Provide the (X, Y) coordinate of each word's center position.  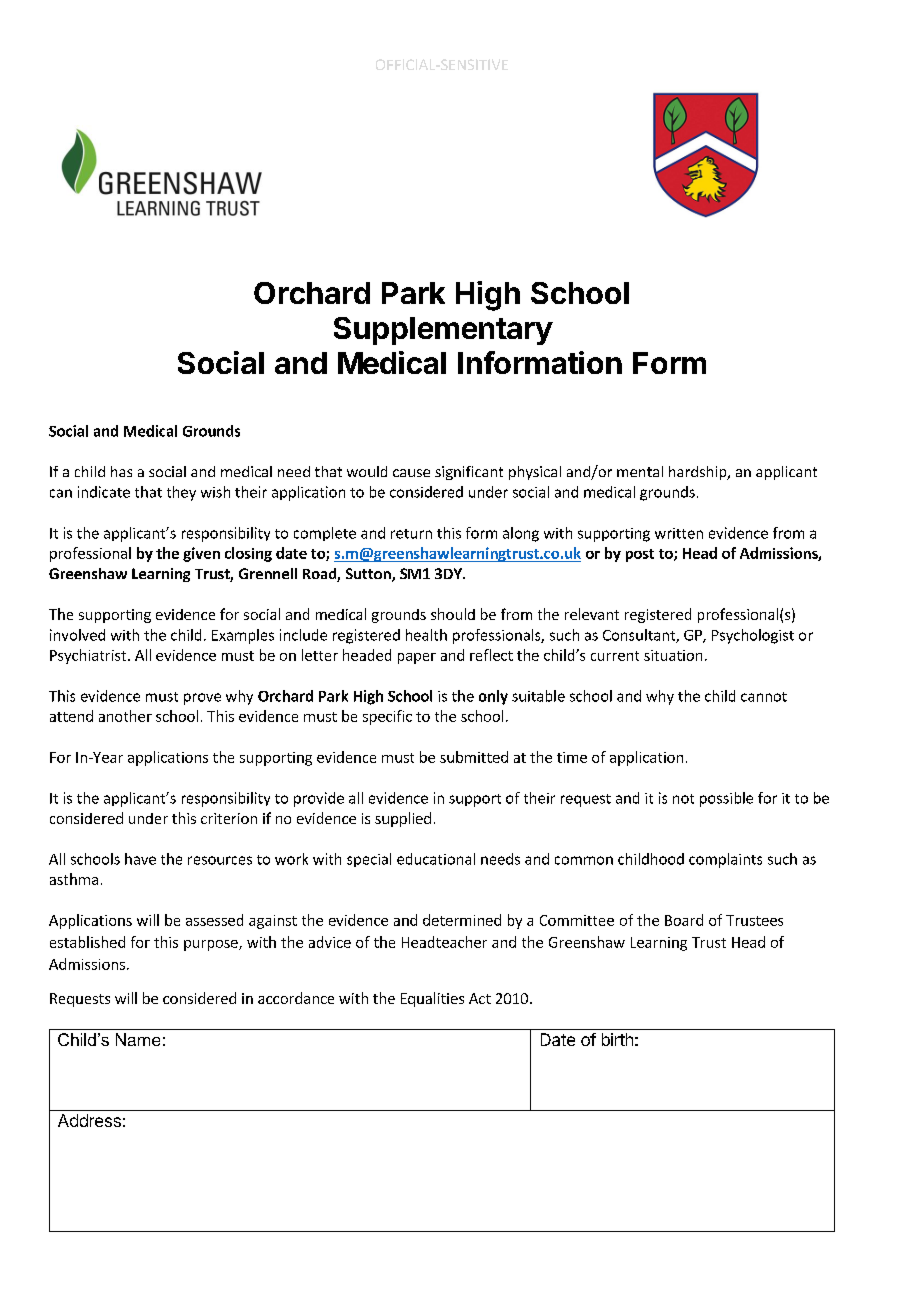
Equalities (432, 999)
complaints (725, 860)
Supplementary (443, 331)
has (121, 471)
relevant (592, 614)
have (140, 859)
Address (89, 1120)
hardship (699, 473)
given (201, 554)
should (453, 614)
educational (436, 859)
